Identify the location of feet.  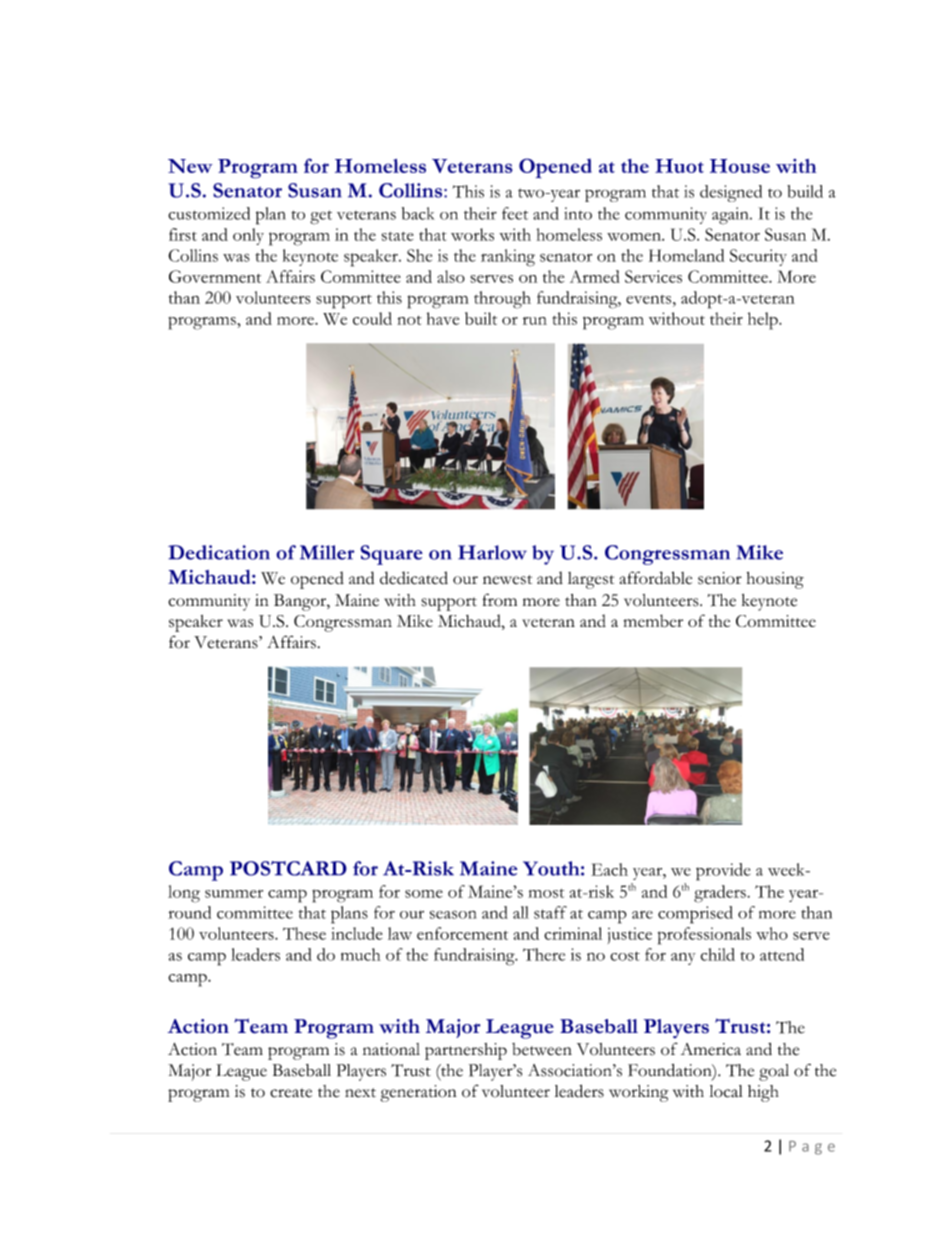
(515, 213).
